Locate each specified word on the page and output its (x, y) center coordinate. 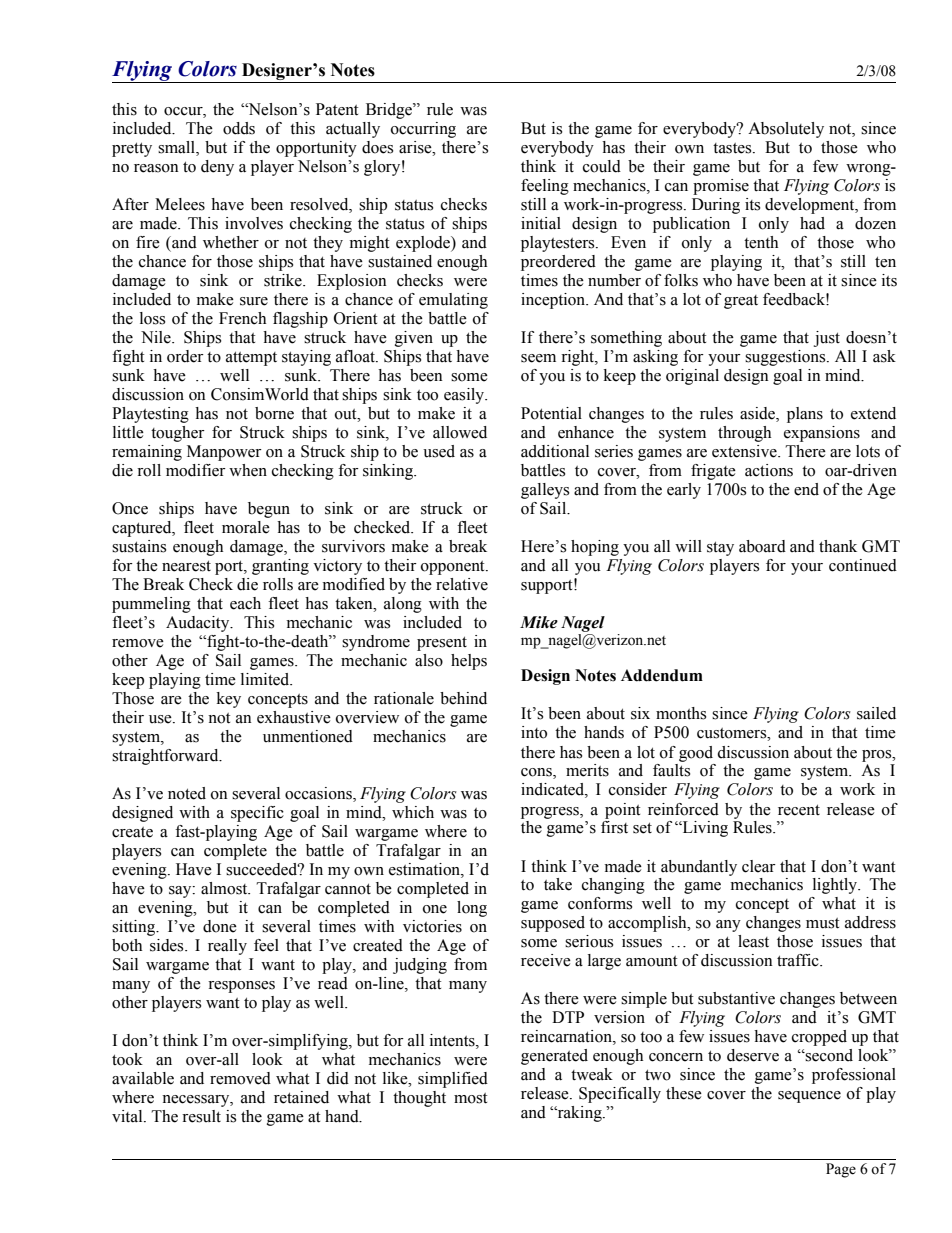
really (227, 947)
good (696, 754)
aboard (762, 546)
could (602, 166)
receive (546, 960)
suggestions (786, 358)
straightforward (166, 757)
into (534, 732)
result (201, 1116)
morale (246, 527)
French (242, 318)
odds (239, 128)
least (753, 941)
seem (538, 358)
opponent (454, 568)
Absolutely (786, 130)
